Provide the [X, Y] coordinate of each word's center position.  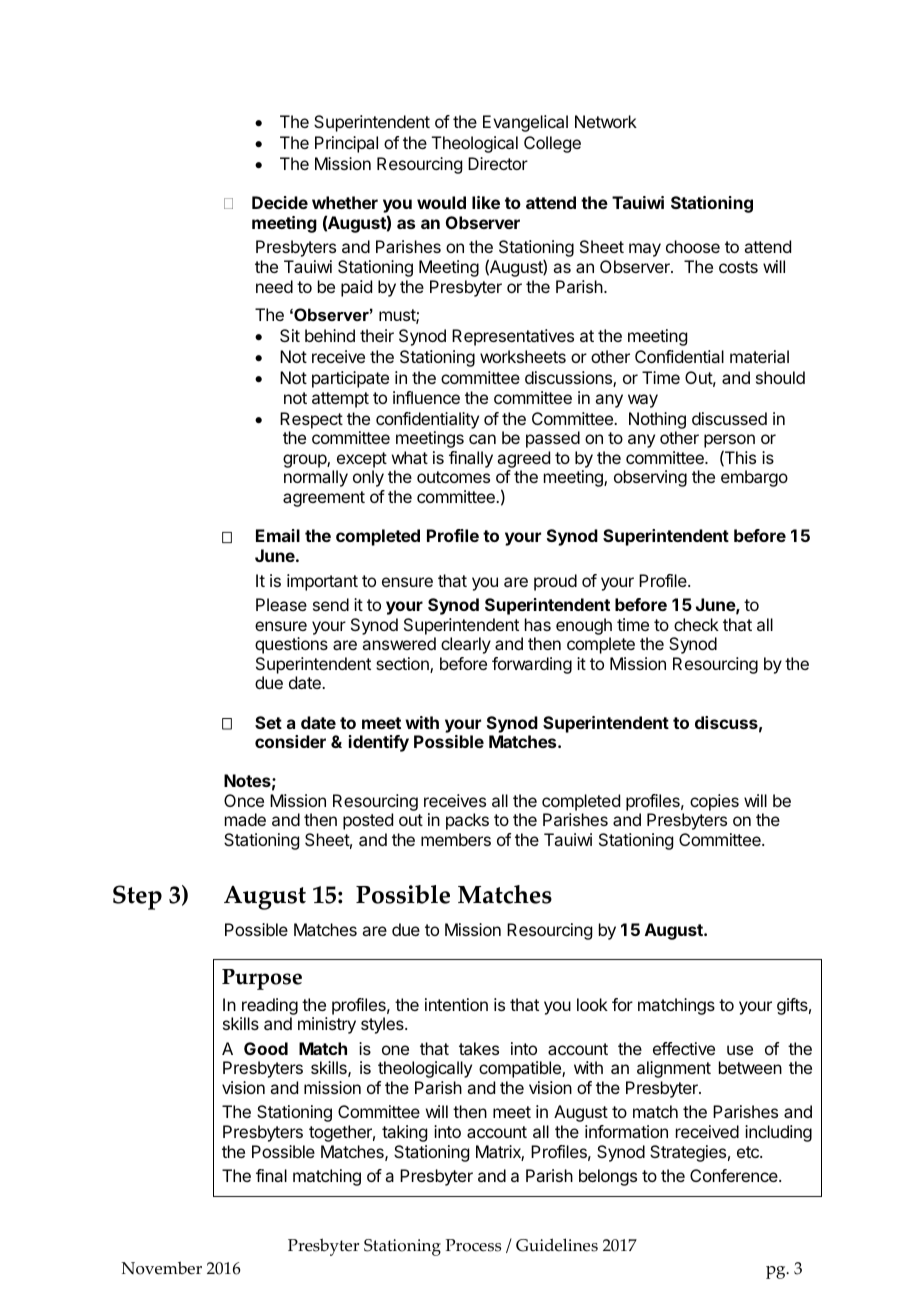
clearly [466, 645]
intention [456, 1004]
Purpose [262, 979]
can [482, 439]
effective [684, 1048]
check [696, 624]
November [162, 1268]
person [729, 442]
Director [498, 163]
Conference [735, 1175]
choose [693, 246]
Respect [311, 420]
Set [268, 722]
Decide [280, 202]
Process [473, 1245]
